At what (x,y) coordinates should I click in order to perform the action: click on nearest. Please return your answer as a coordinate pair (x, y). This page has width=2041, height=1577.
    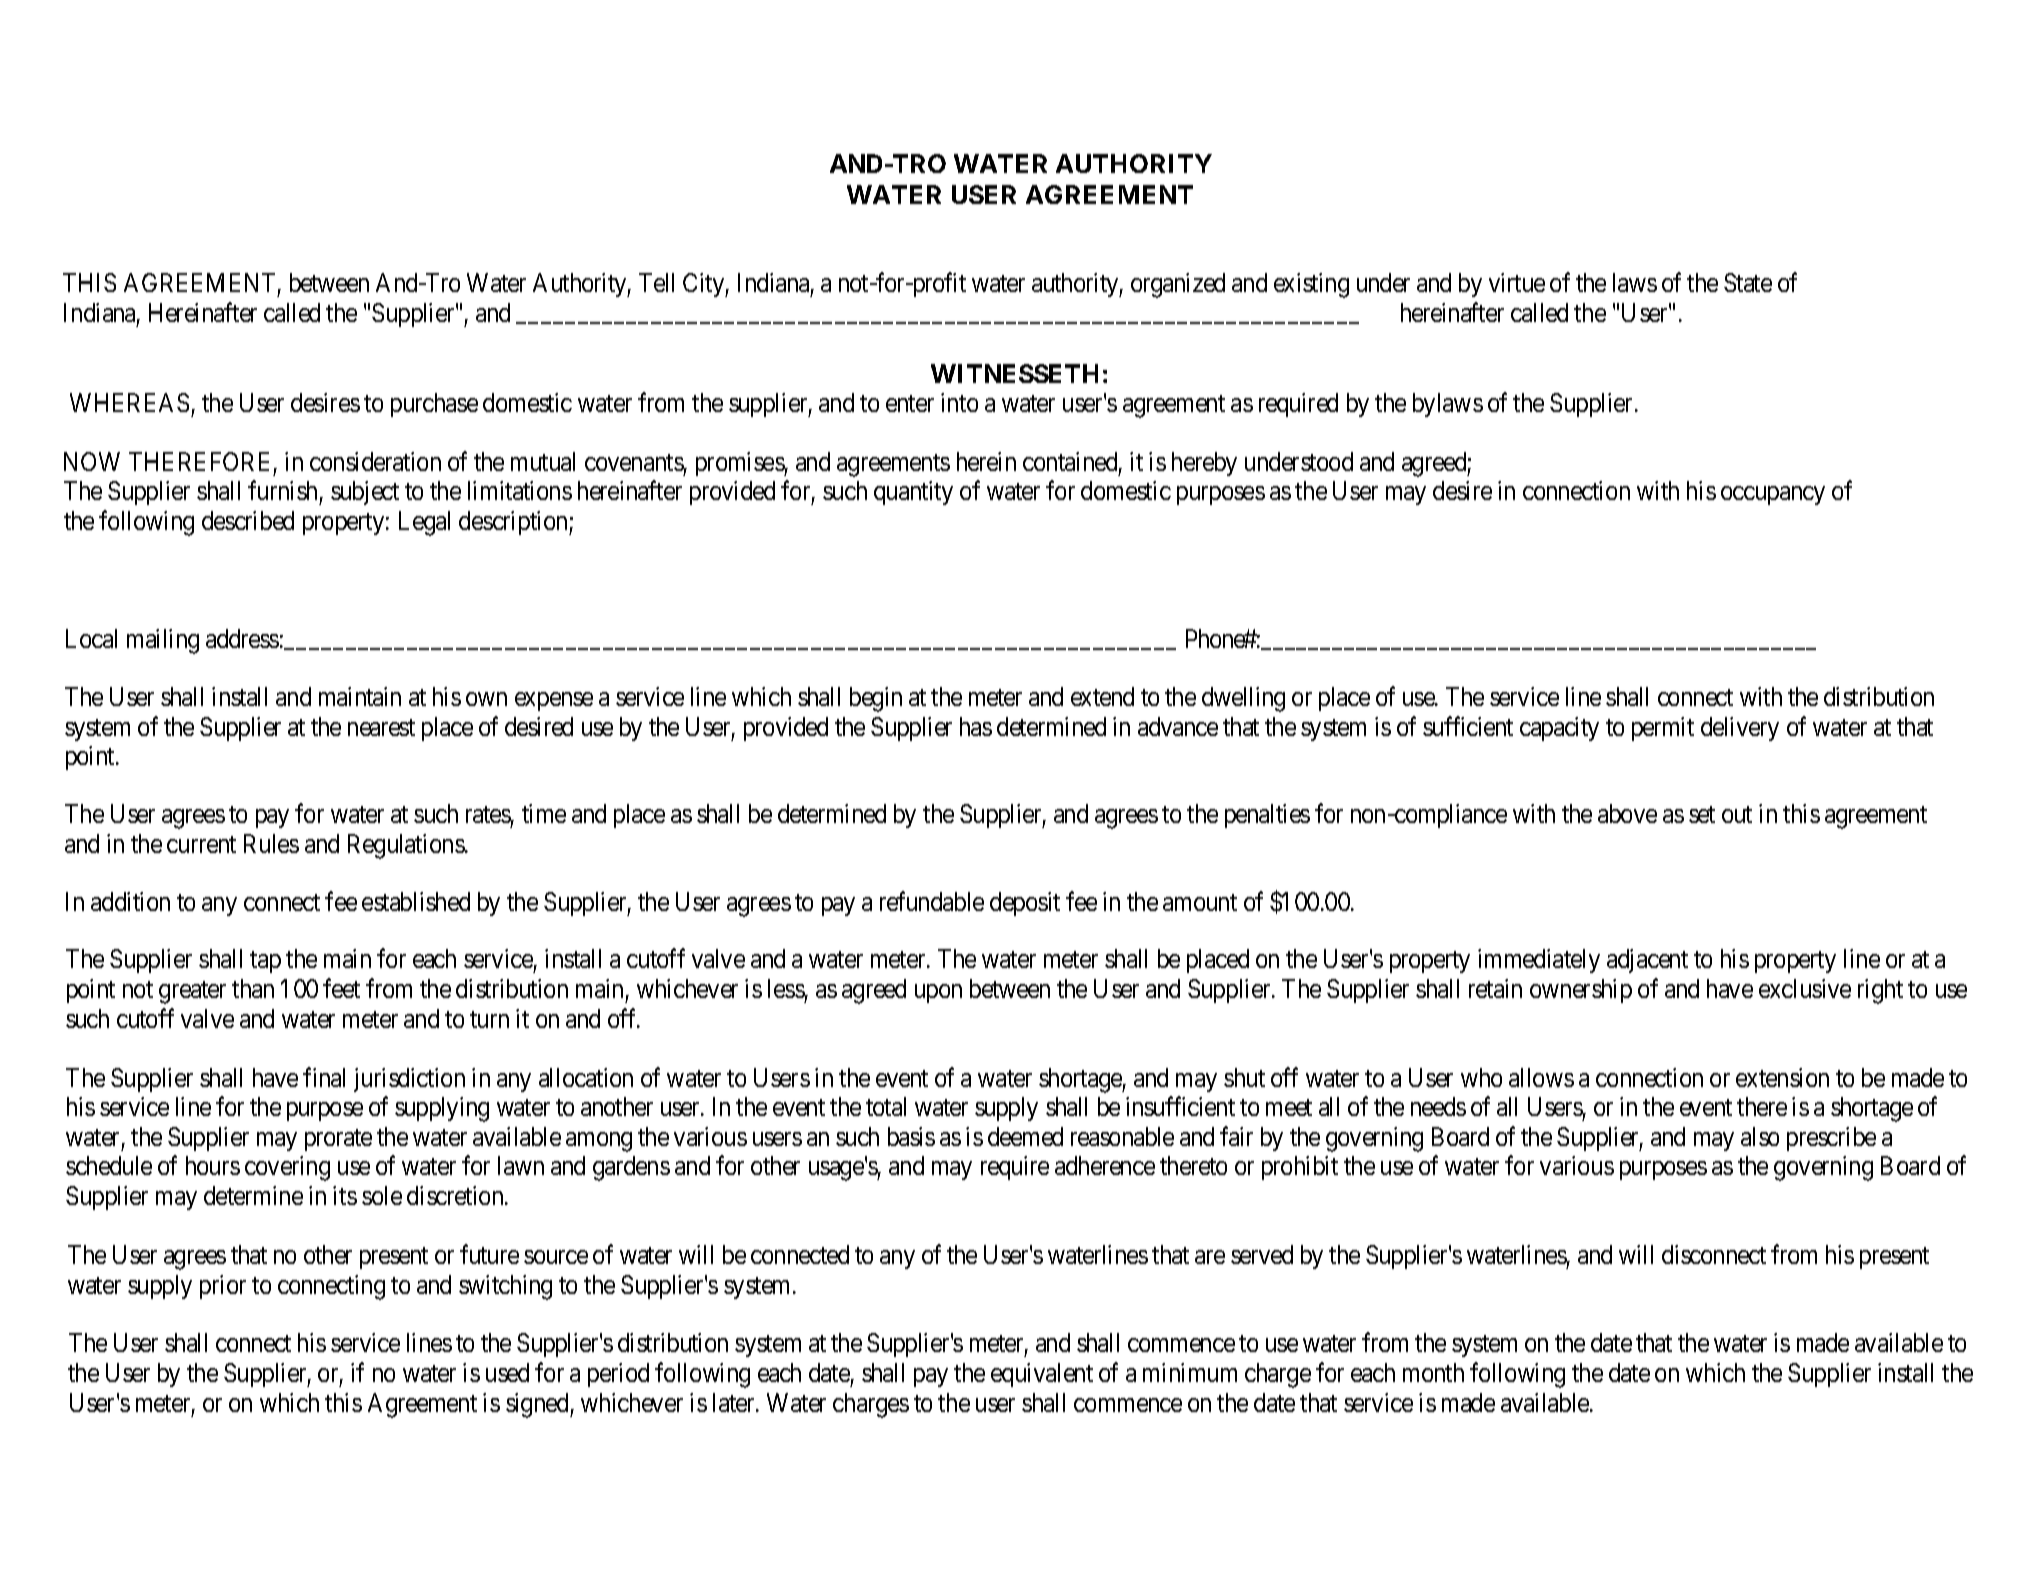
    Looking at the image, I should click on (381, 727).
